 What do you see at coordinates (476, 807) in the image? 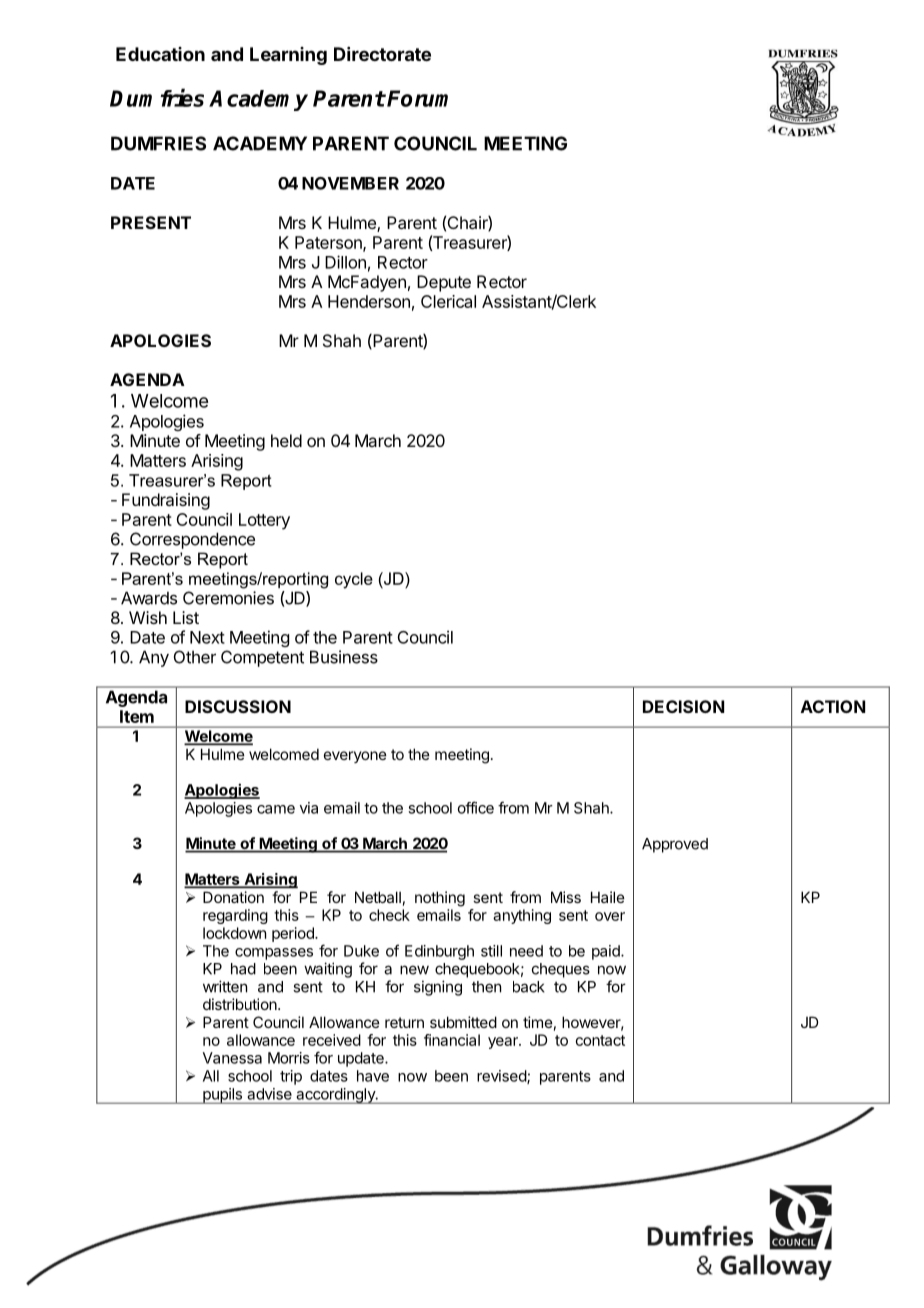
I see `office` at bounding box center [476, 807].
